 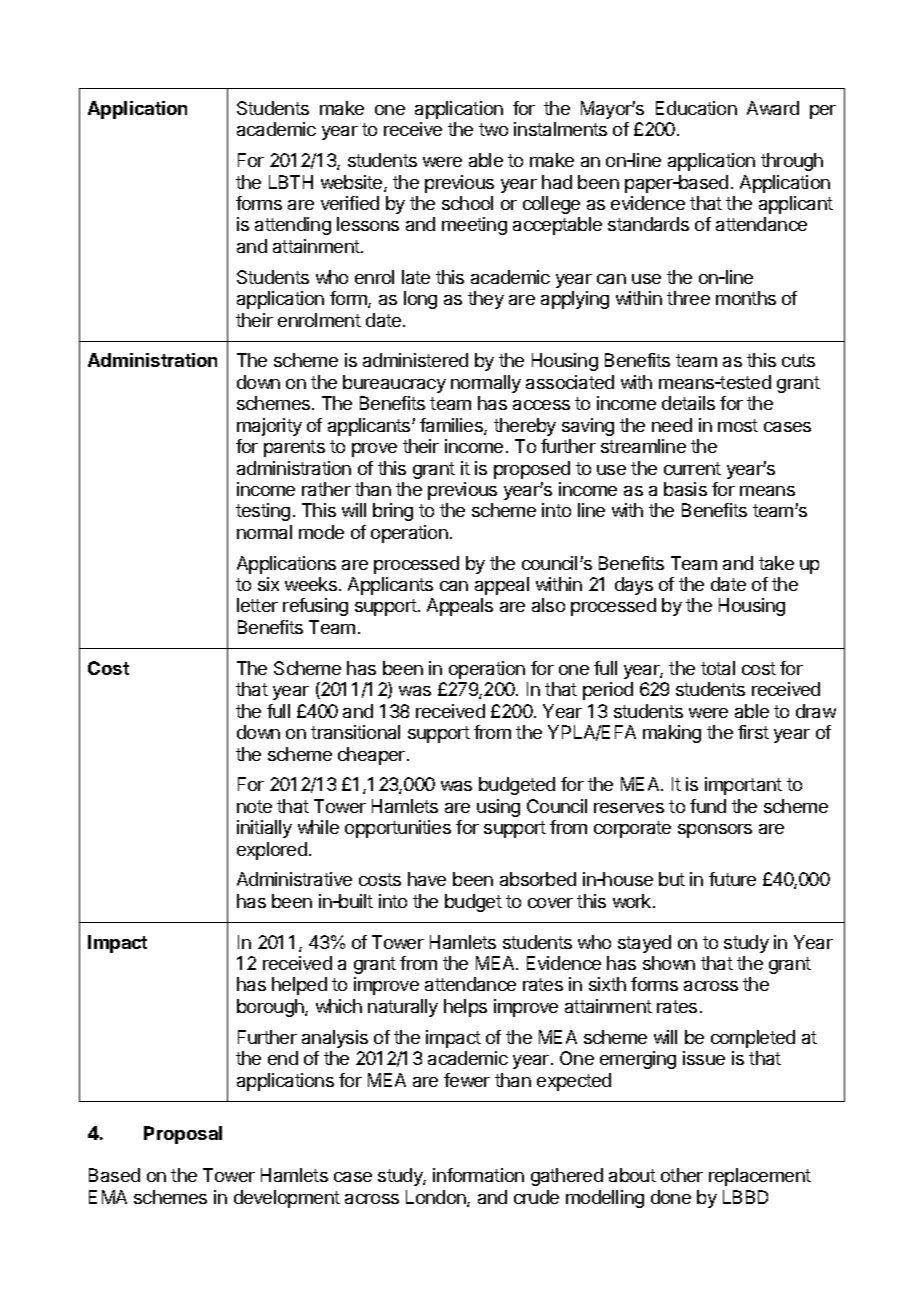 What do you see at coordinates (696, 108) in the screenshot?
I see `Education` at bounding box center [696, 108].
